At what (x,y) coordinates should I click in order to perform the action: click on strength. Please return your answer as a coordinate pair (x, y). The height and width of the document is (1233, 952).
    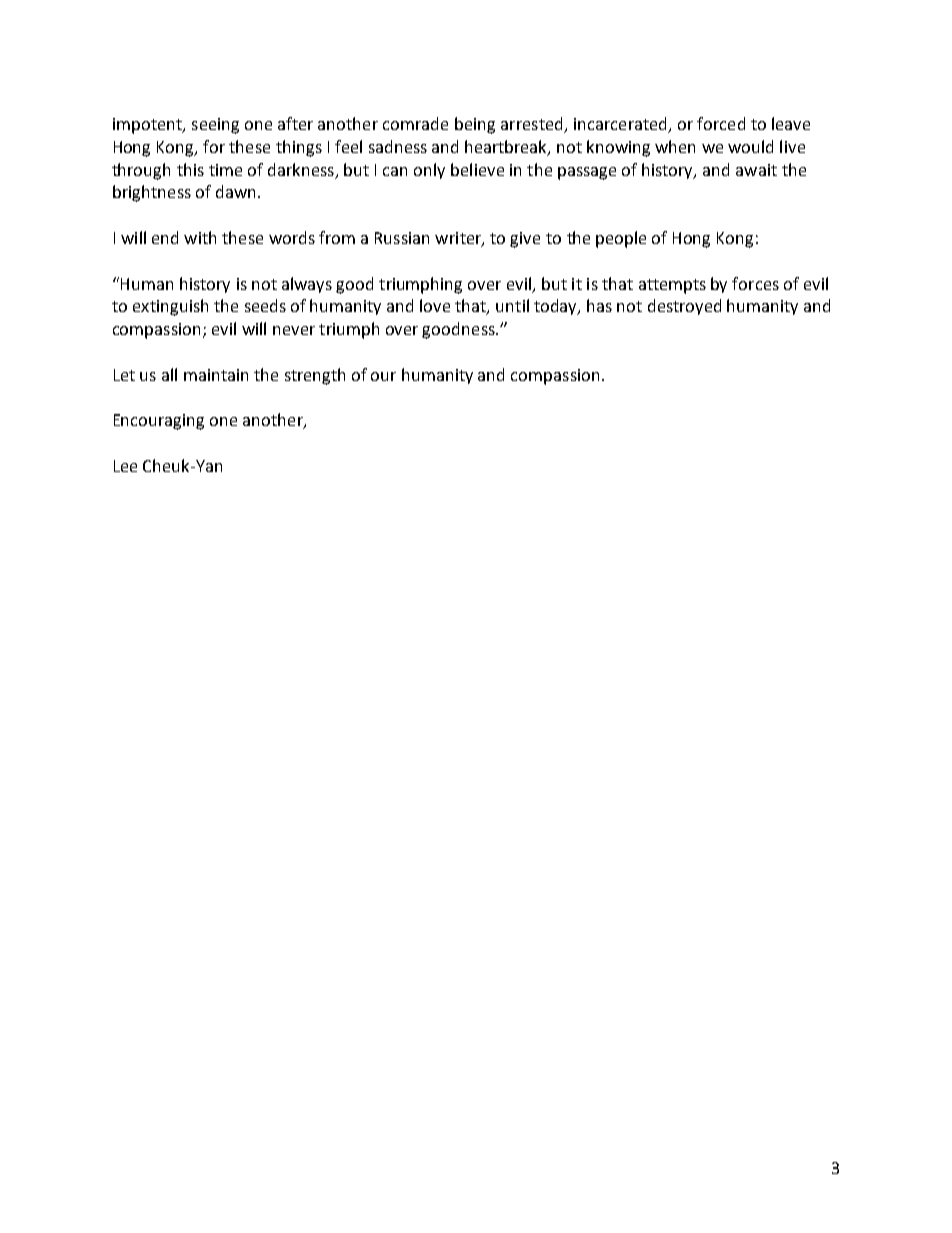
    Looking at the image, I should click on (315, 376).
